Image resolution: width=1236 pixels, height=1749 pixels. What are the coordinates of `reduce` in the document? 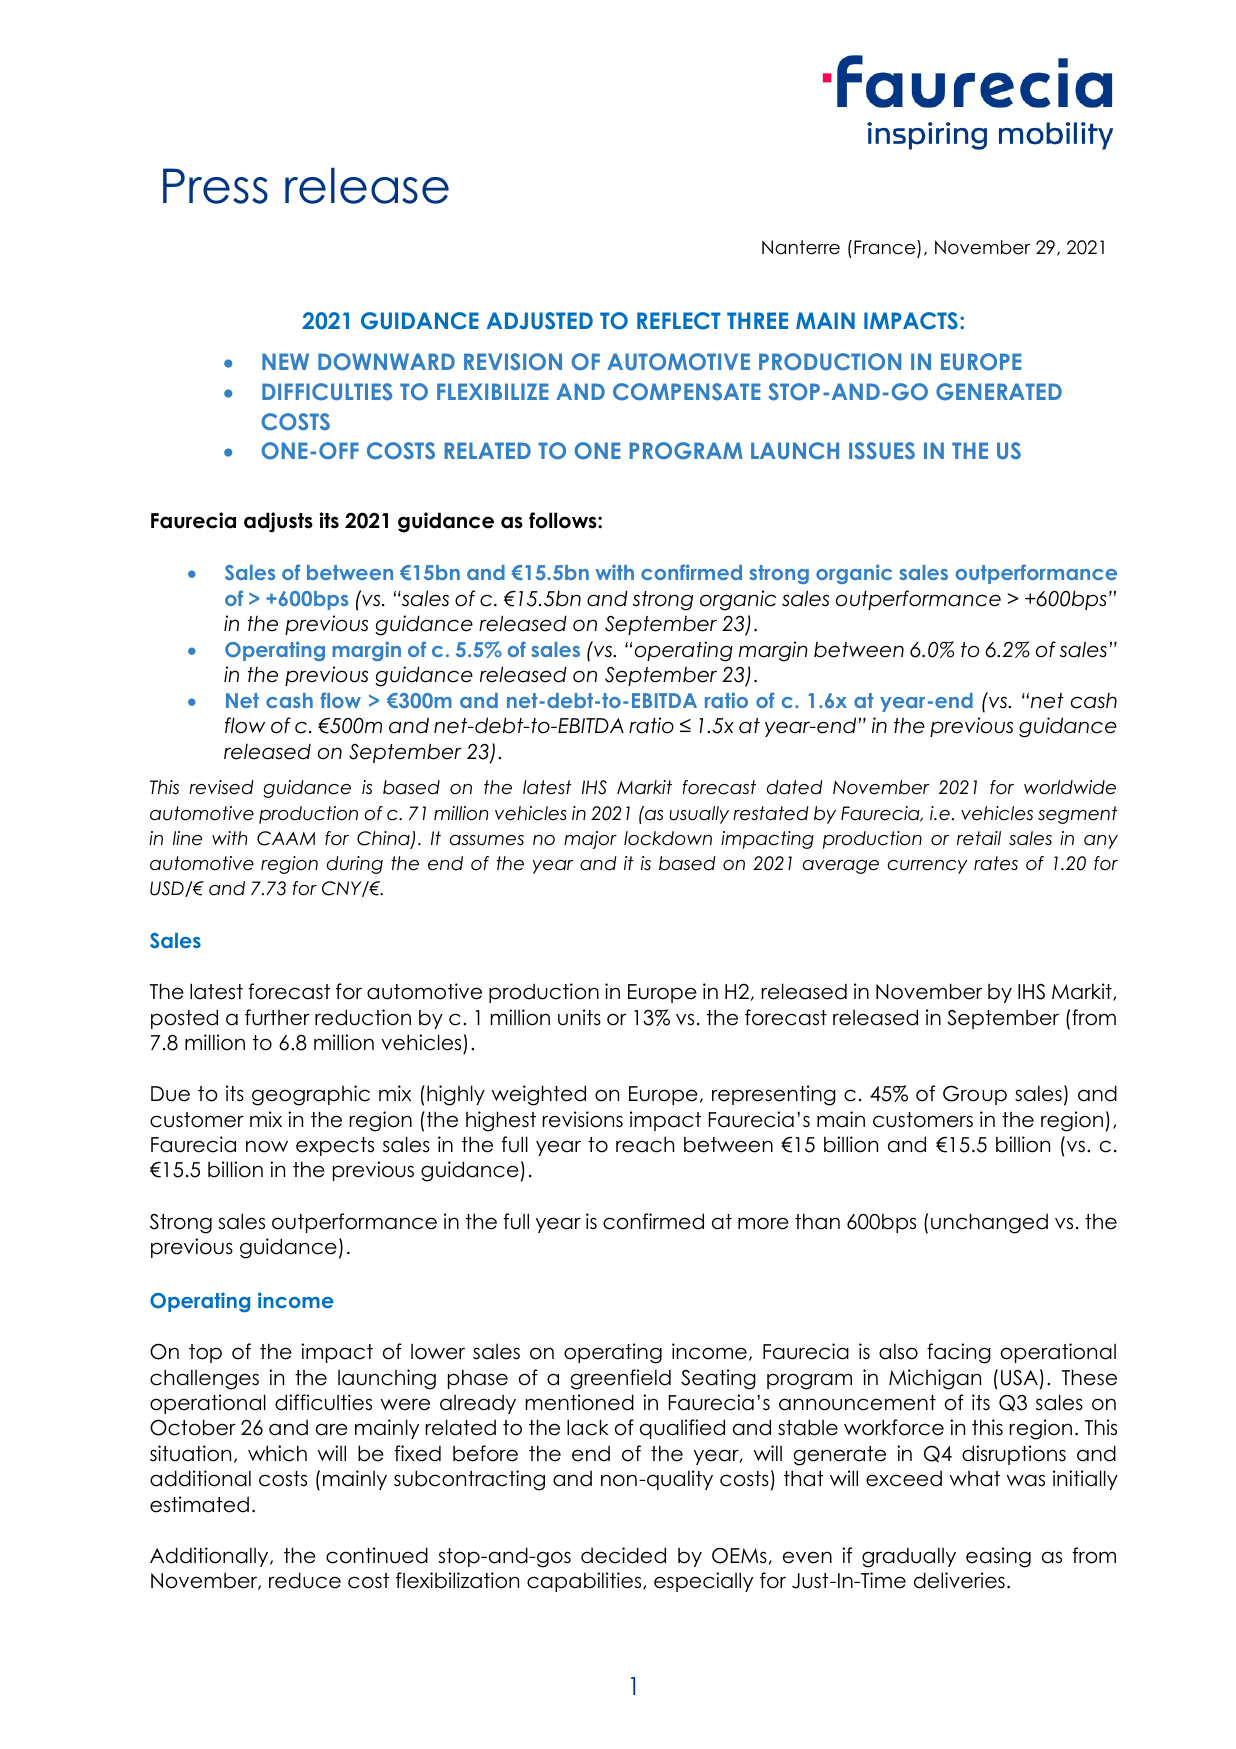 It's located at (305, 1580).
